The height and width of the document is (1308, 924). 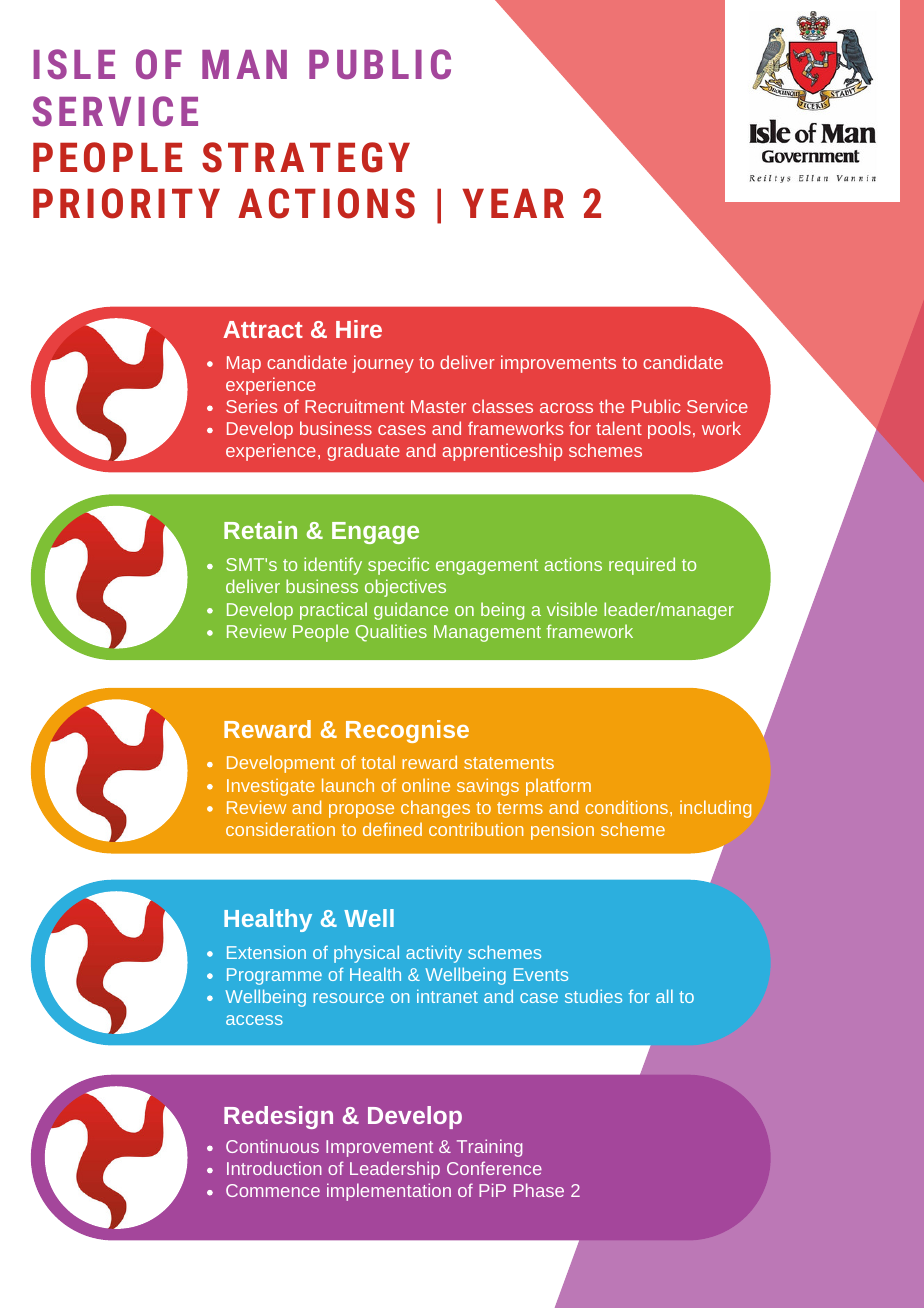 I want to click on implementation, so click(x=389, y=1192).
